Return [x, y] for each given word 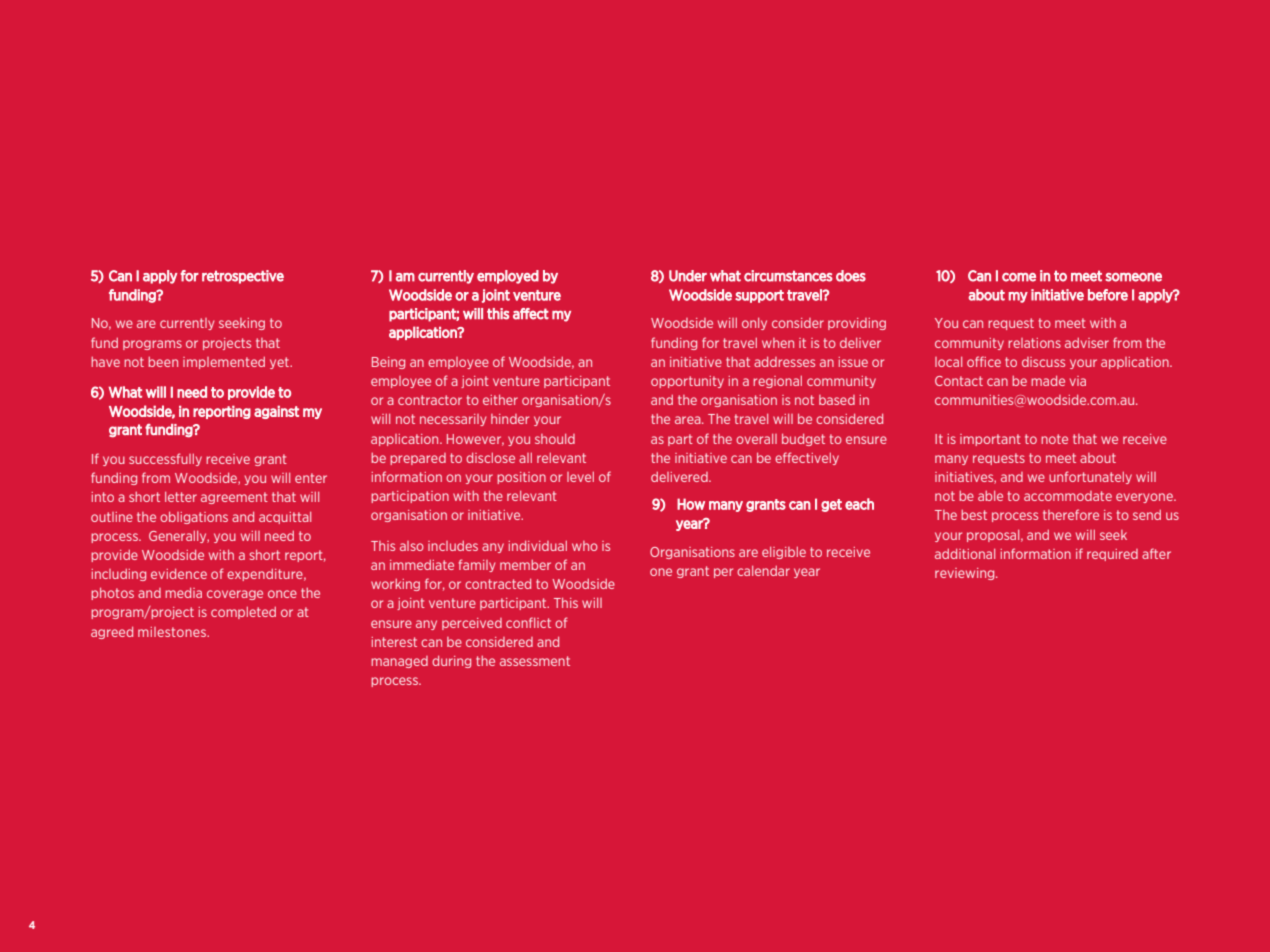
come [1019, 277]
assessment [535, 661]
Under [688, 276]
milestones [173, 632]
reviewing [966, 574]
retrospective [243, 277]
